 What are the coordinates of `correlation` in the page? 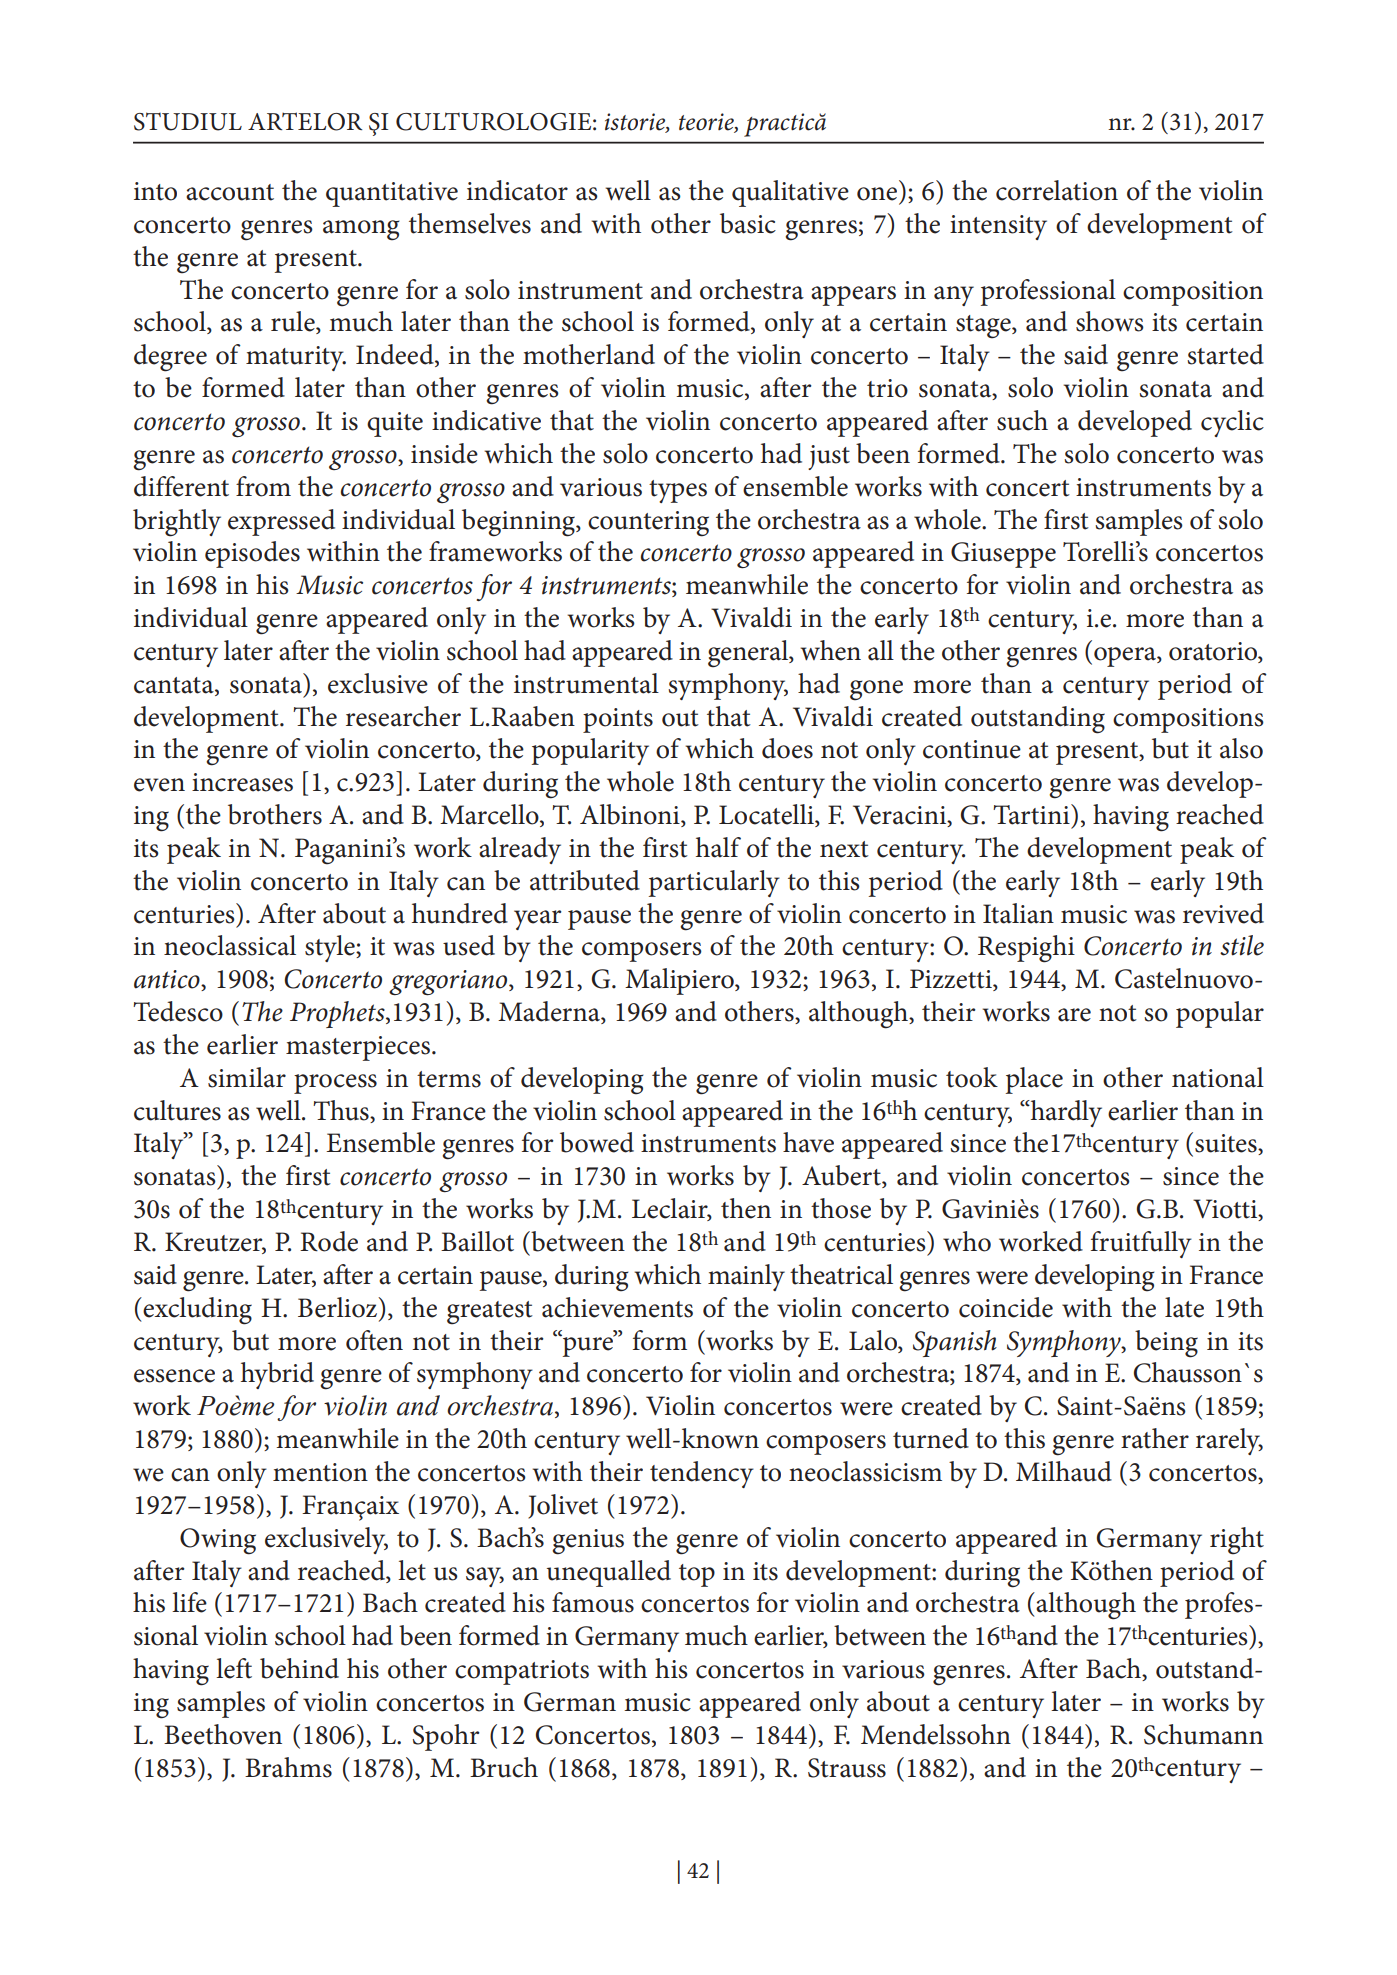 It's located at (1057, 190).
